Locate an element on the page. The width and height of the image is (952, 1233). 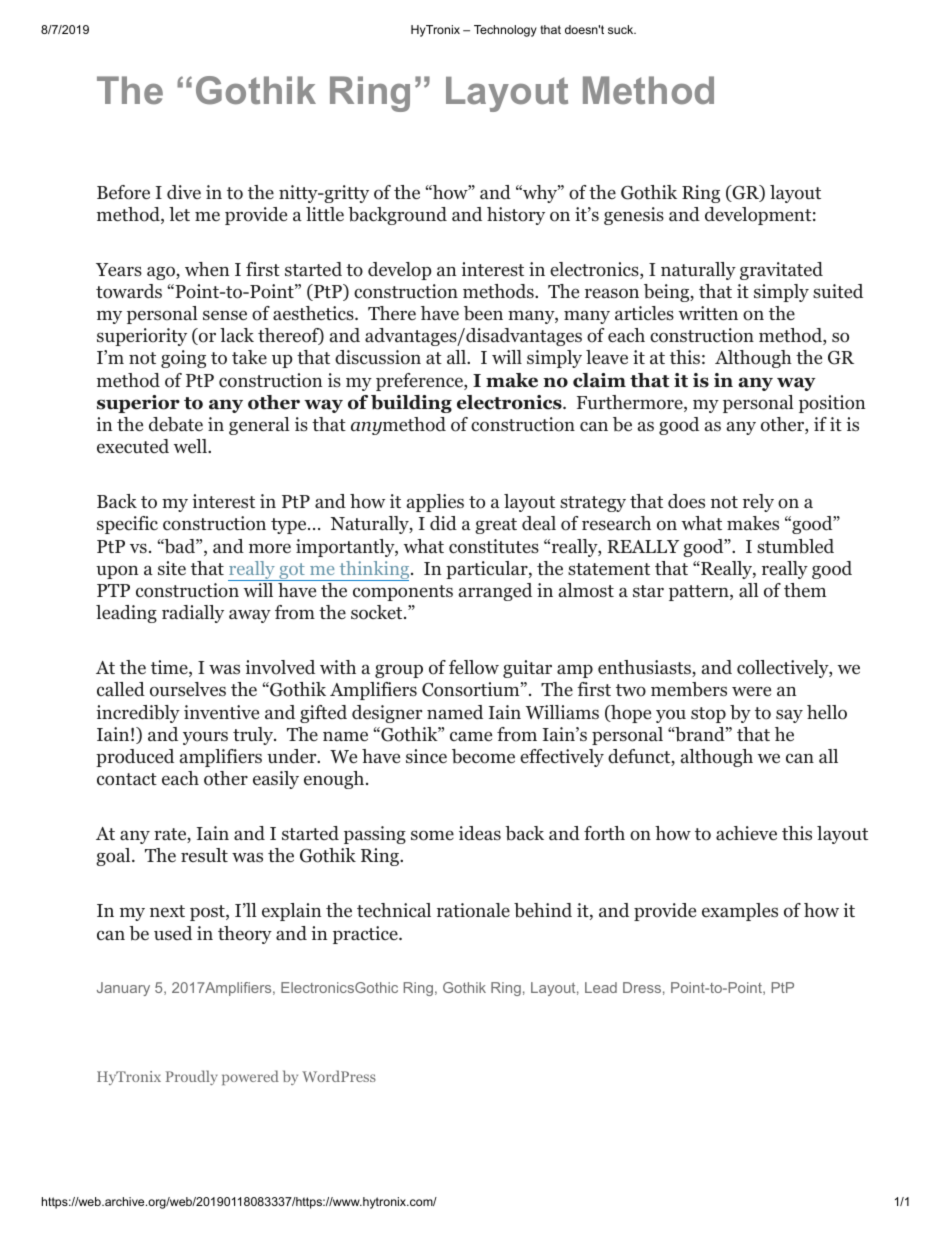
dive is located at coordinates (184, 192).
